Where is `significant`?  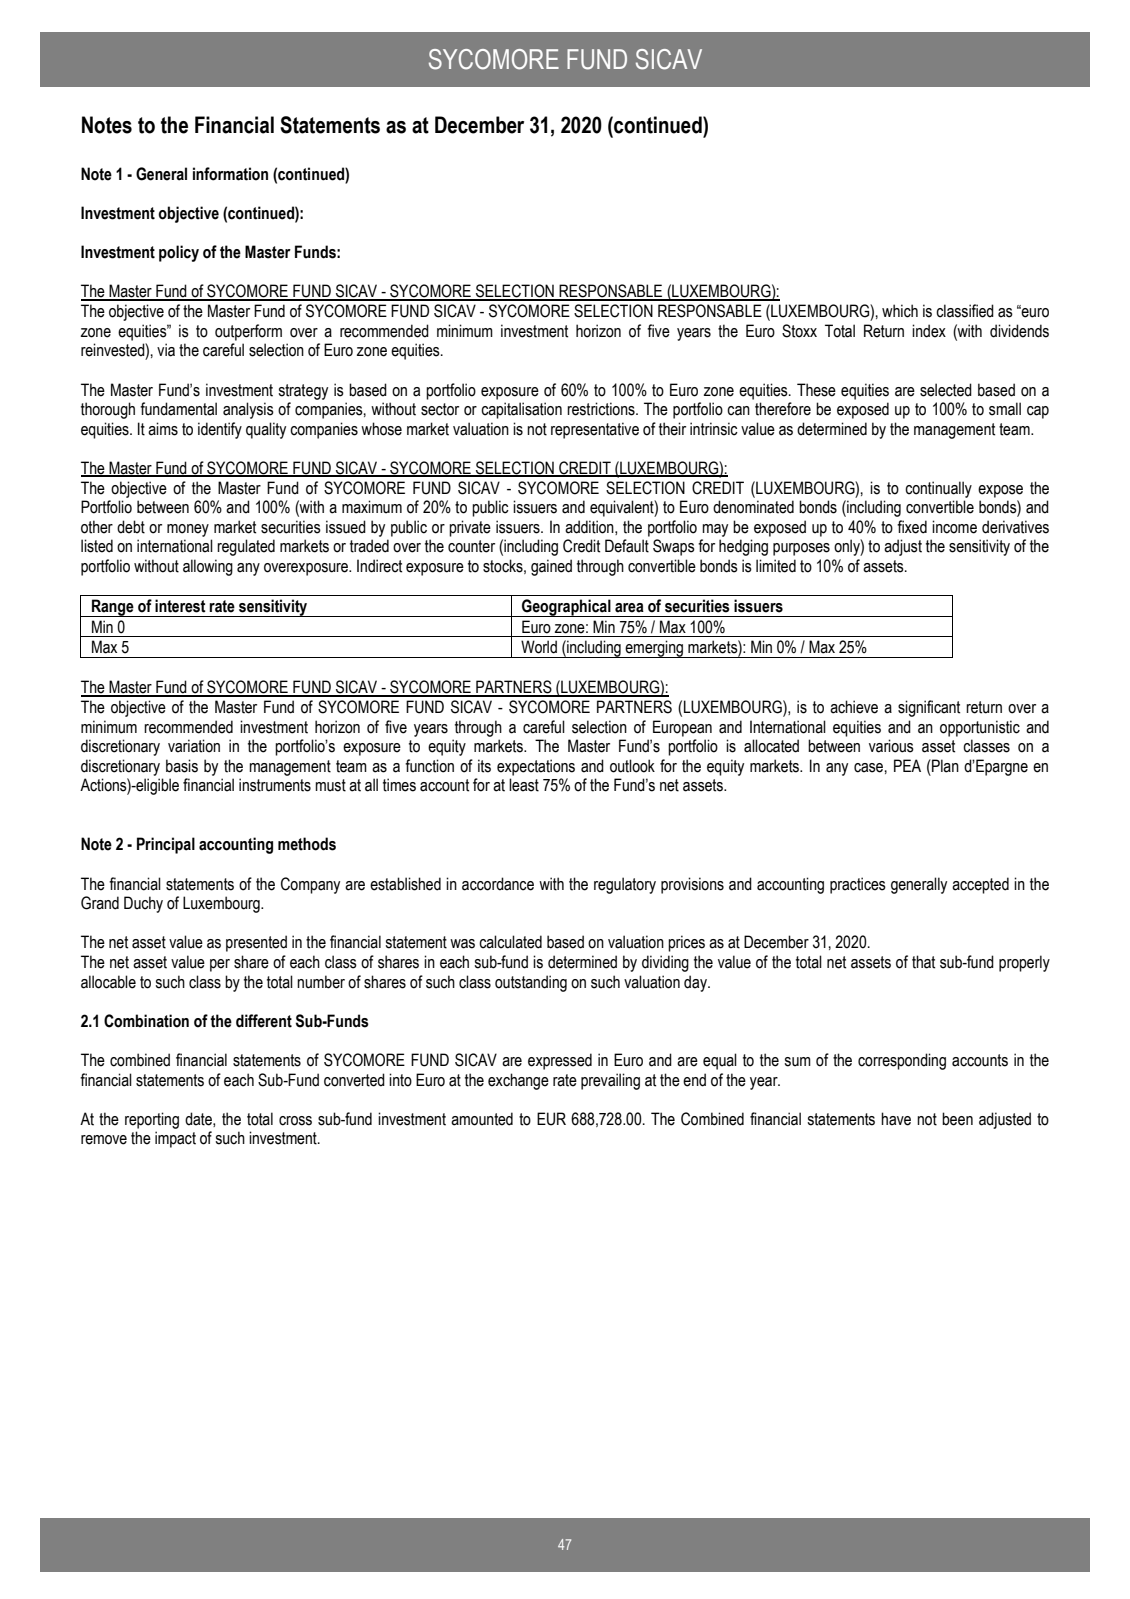 significant is located at coordinates (929, 708).
